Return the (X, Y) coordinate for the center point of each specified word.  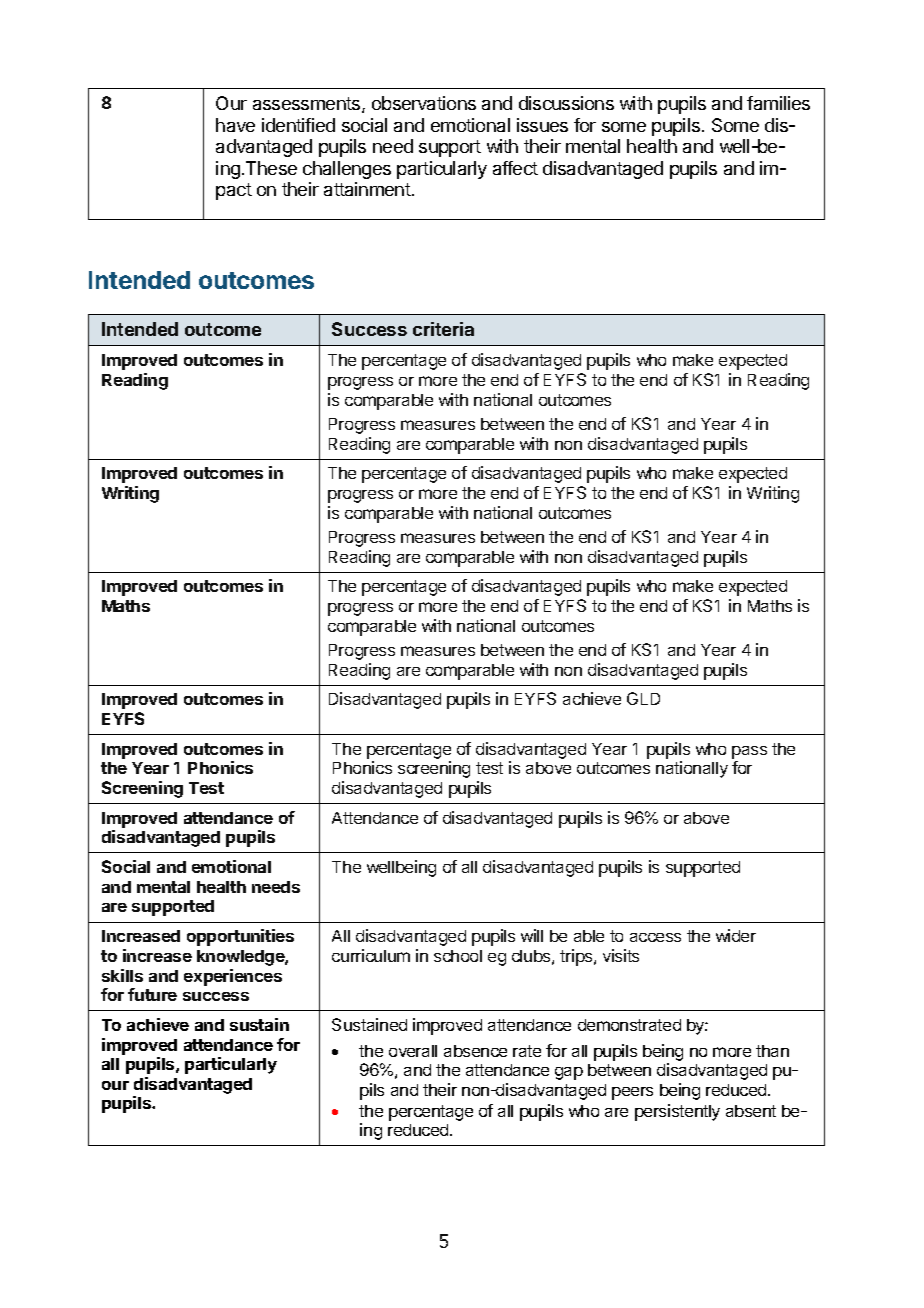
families (778, 103)
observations (424, 103)
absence (475, 1051)
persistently (677, 1112)
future (152, 994)
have (235, 125)
